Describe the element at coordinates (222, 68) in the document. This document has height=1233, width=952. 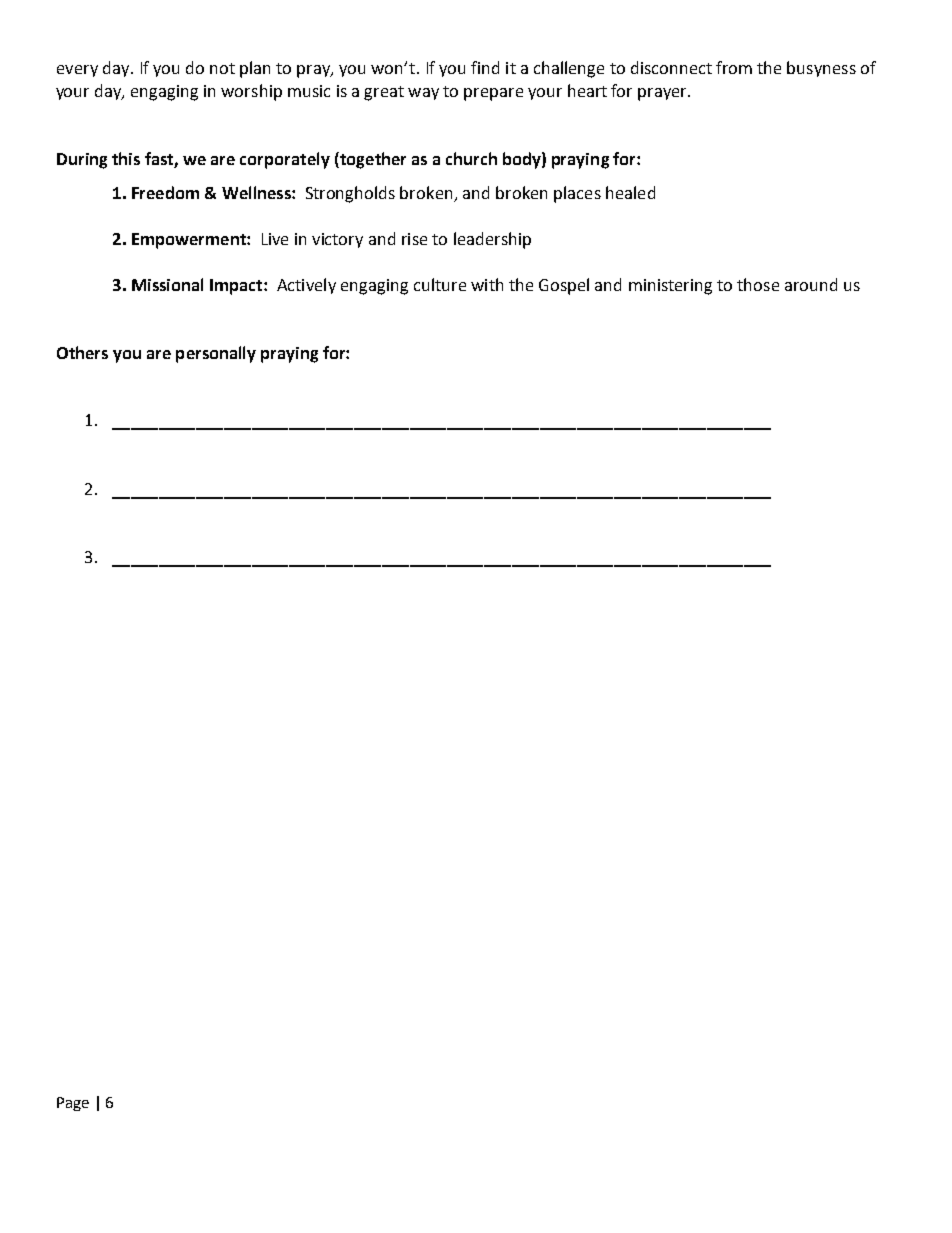
I see `not` at that location.
